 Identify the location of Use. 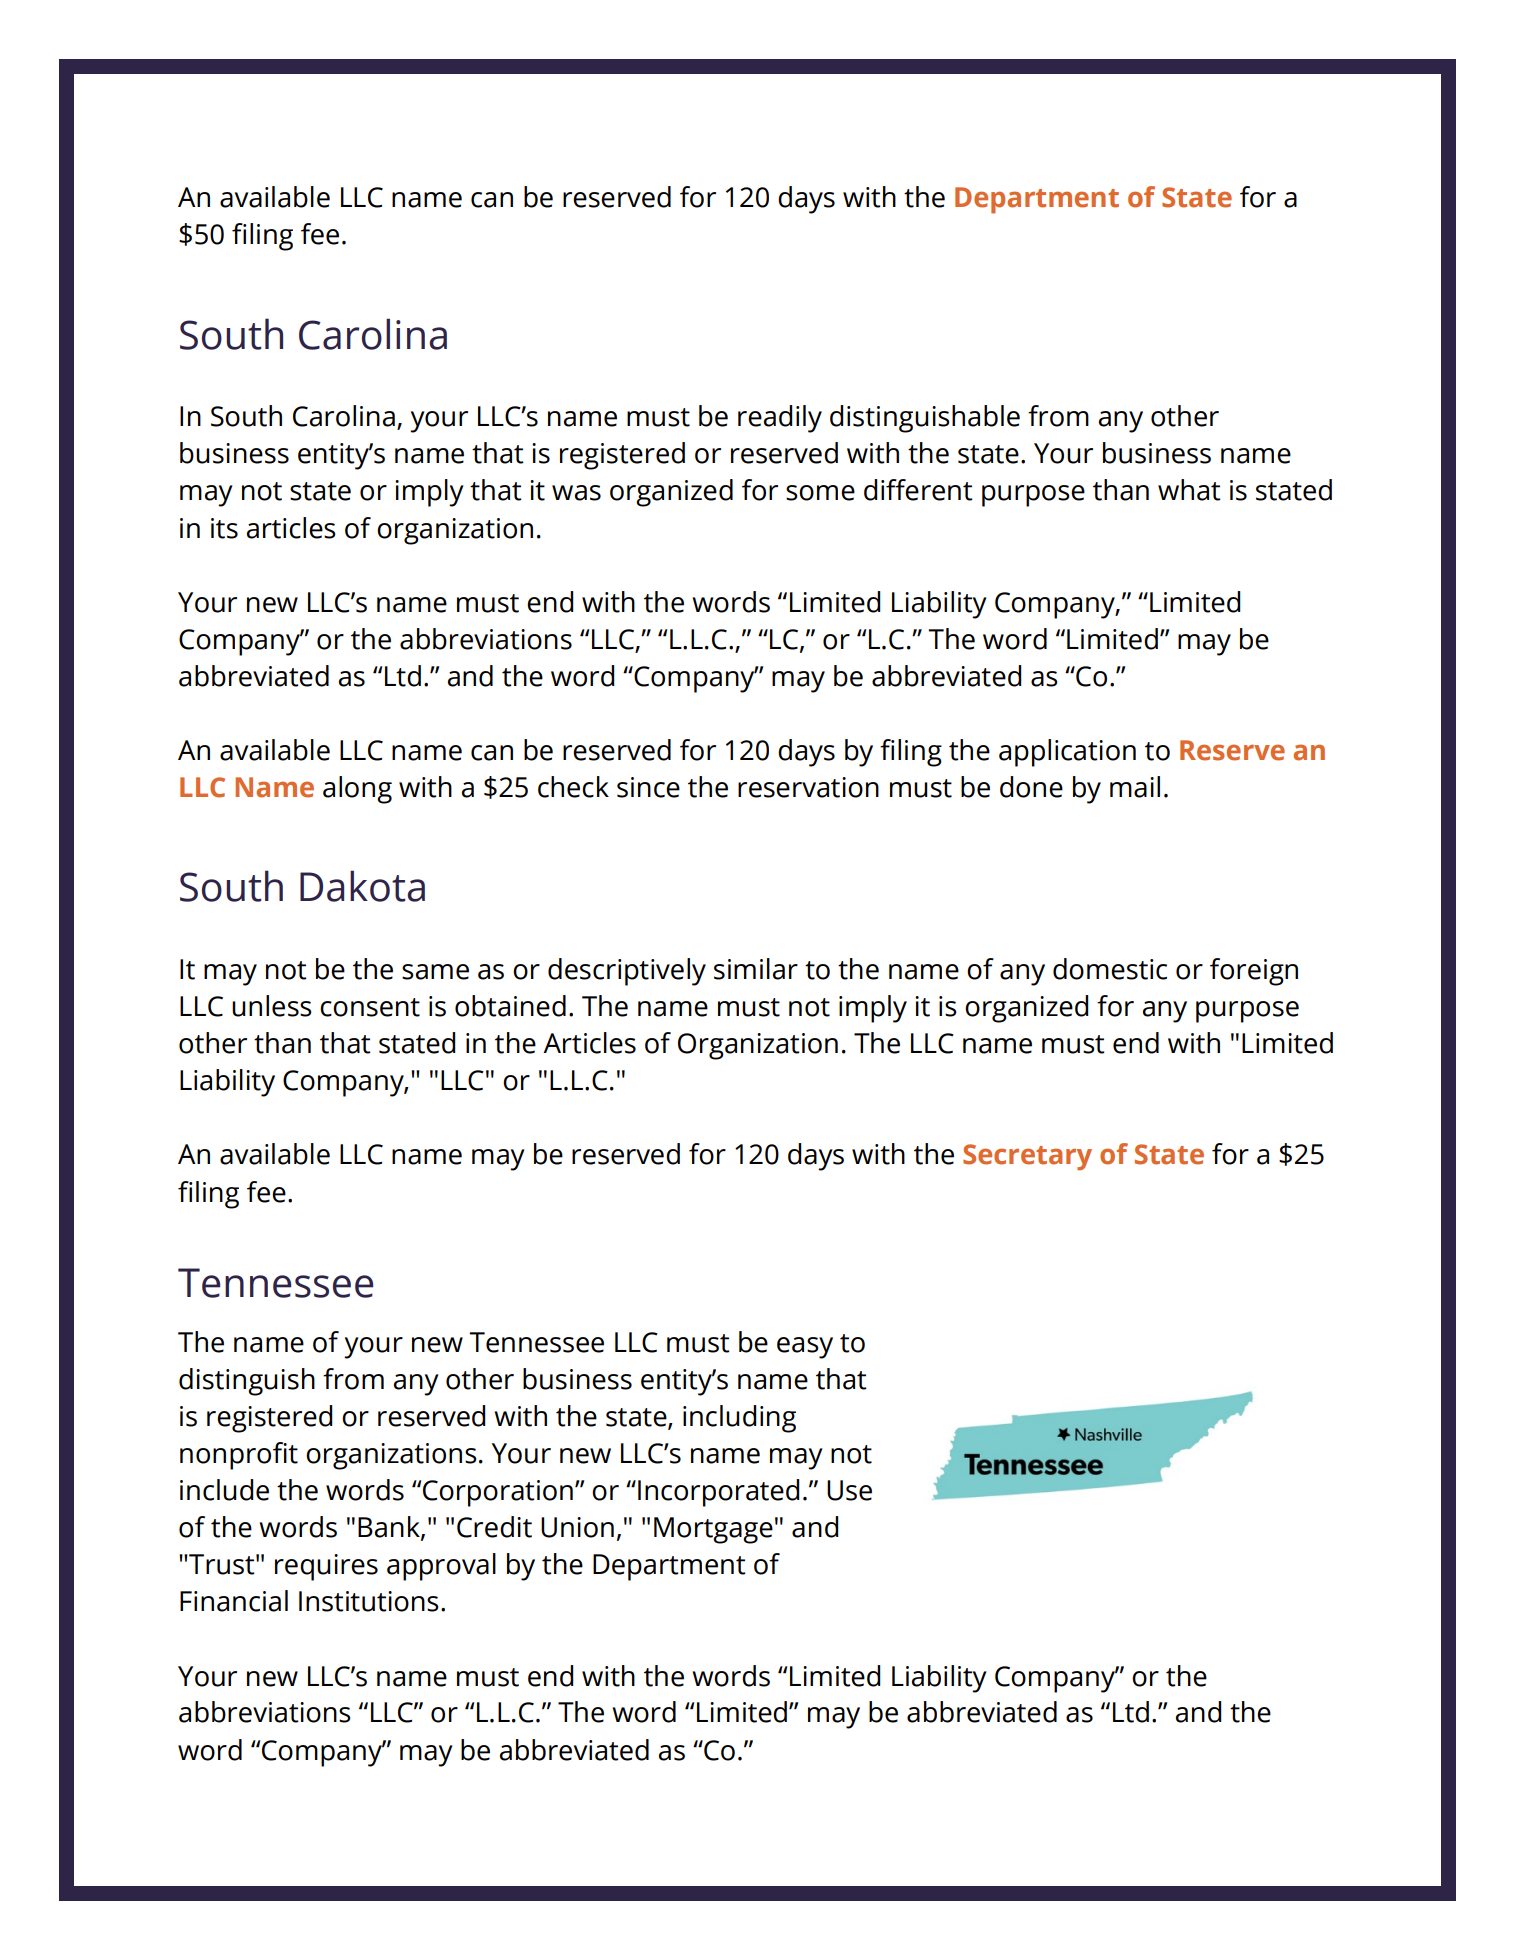
(849, 1490).
